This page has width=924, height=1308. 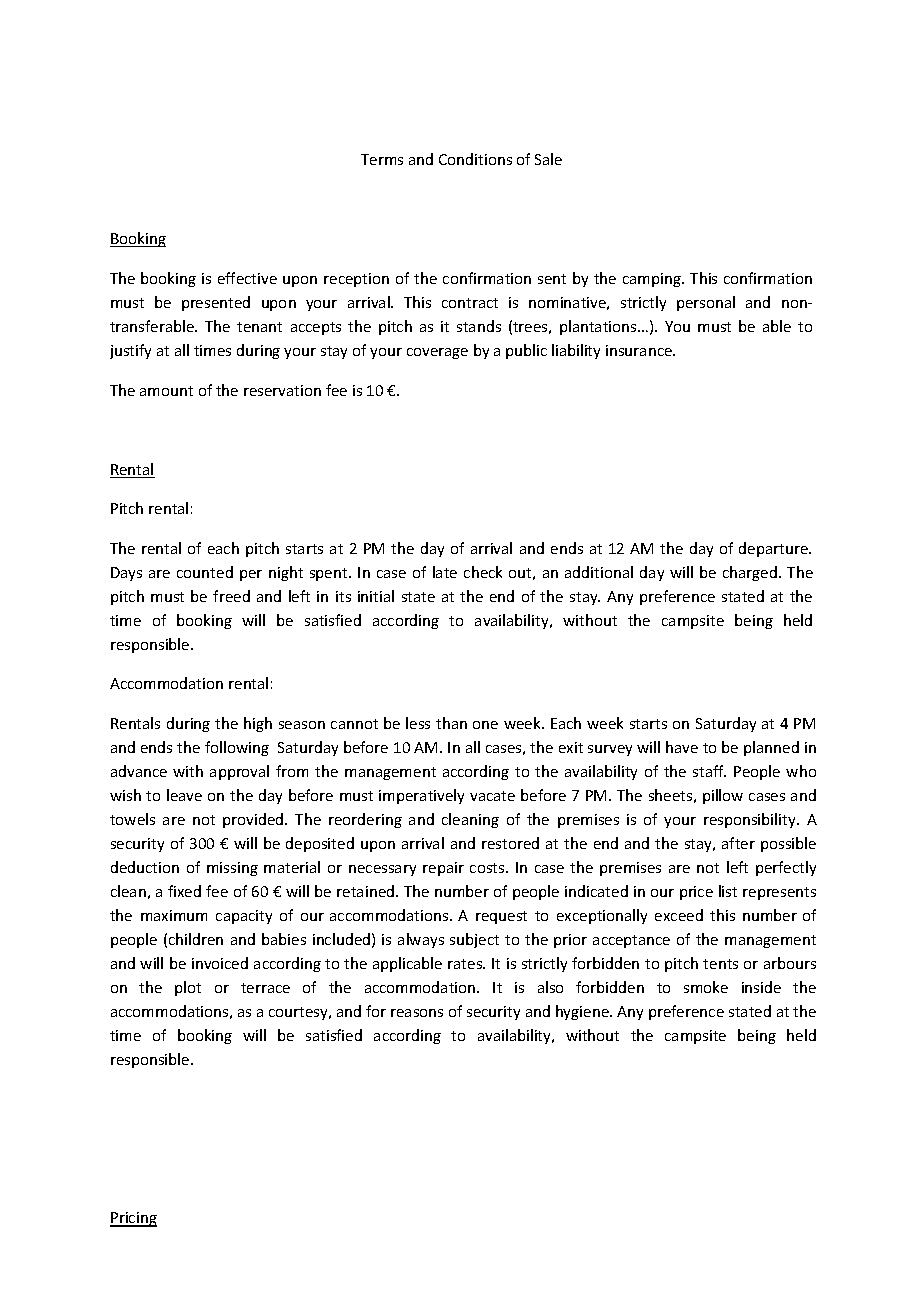 I want to click on coverage, so click(x=437, y=353).
